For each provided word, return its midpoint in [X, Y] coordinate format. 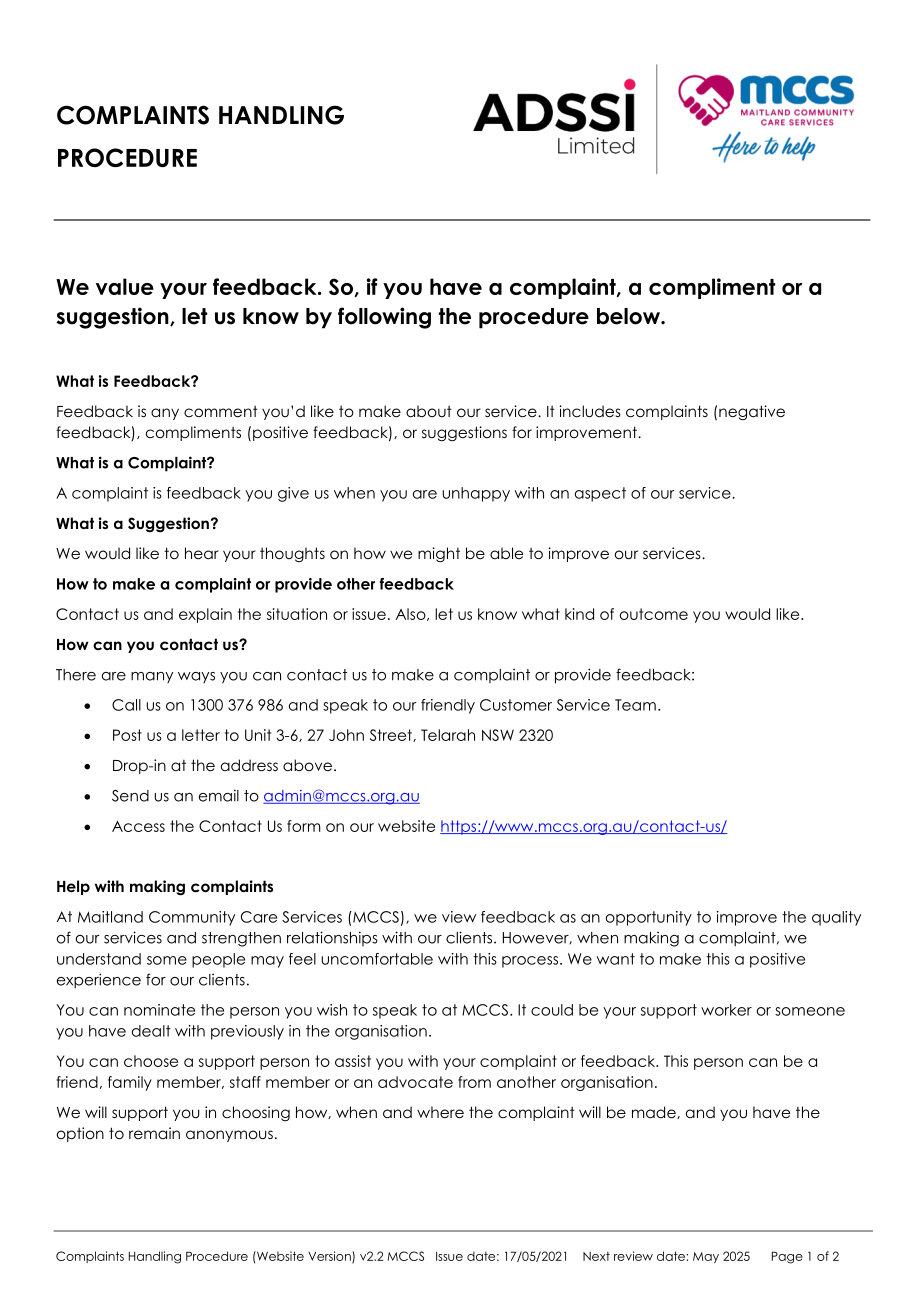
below [629, 316]
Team [635, 705]
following [384, 318]
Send [130, 796]
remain [154, 1133]
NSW [498, 735]
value [125, 286]
